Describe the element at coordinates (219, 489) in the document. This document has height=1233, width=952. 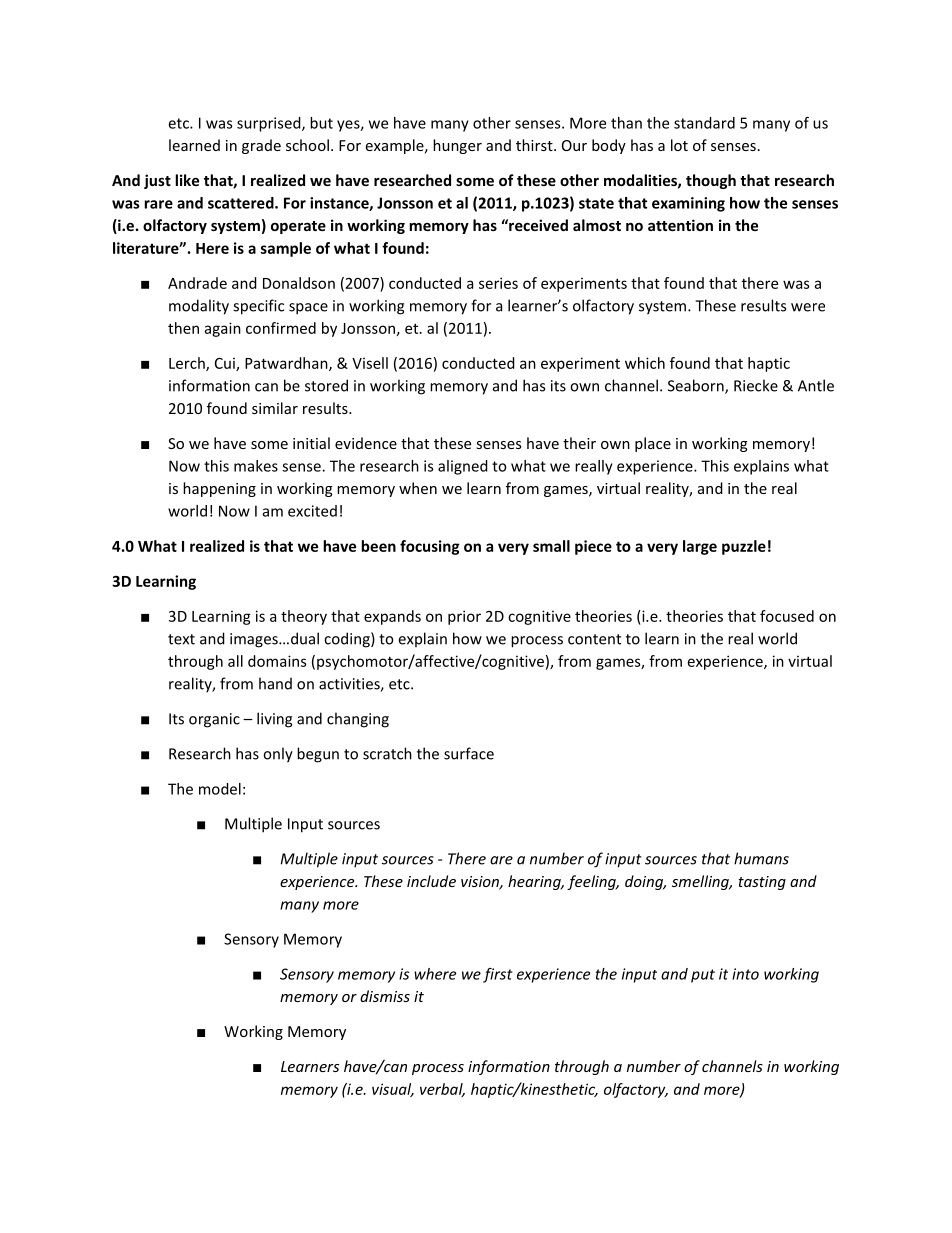
I see `happening` at that location.
